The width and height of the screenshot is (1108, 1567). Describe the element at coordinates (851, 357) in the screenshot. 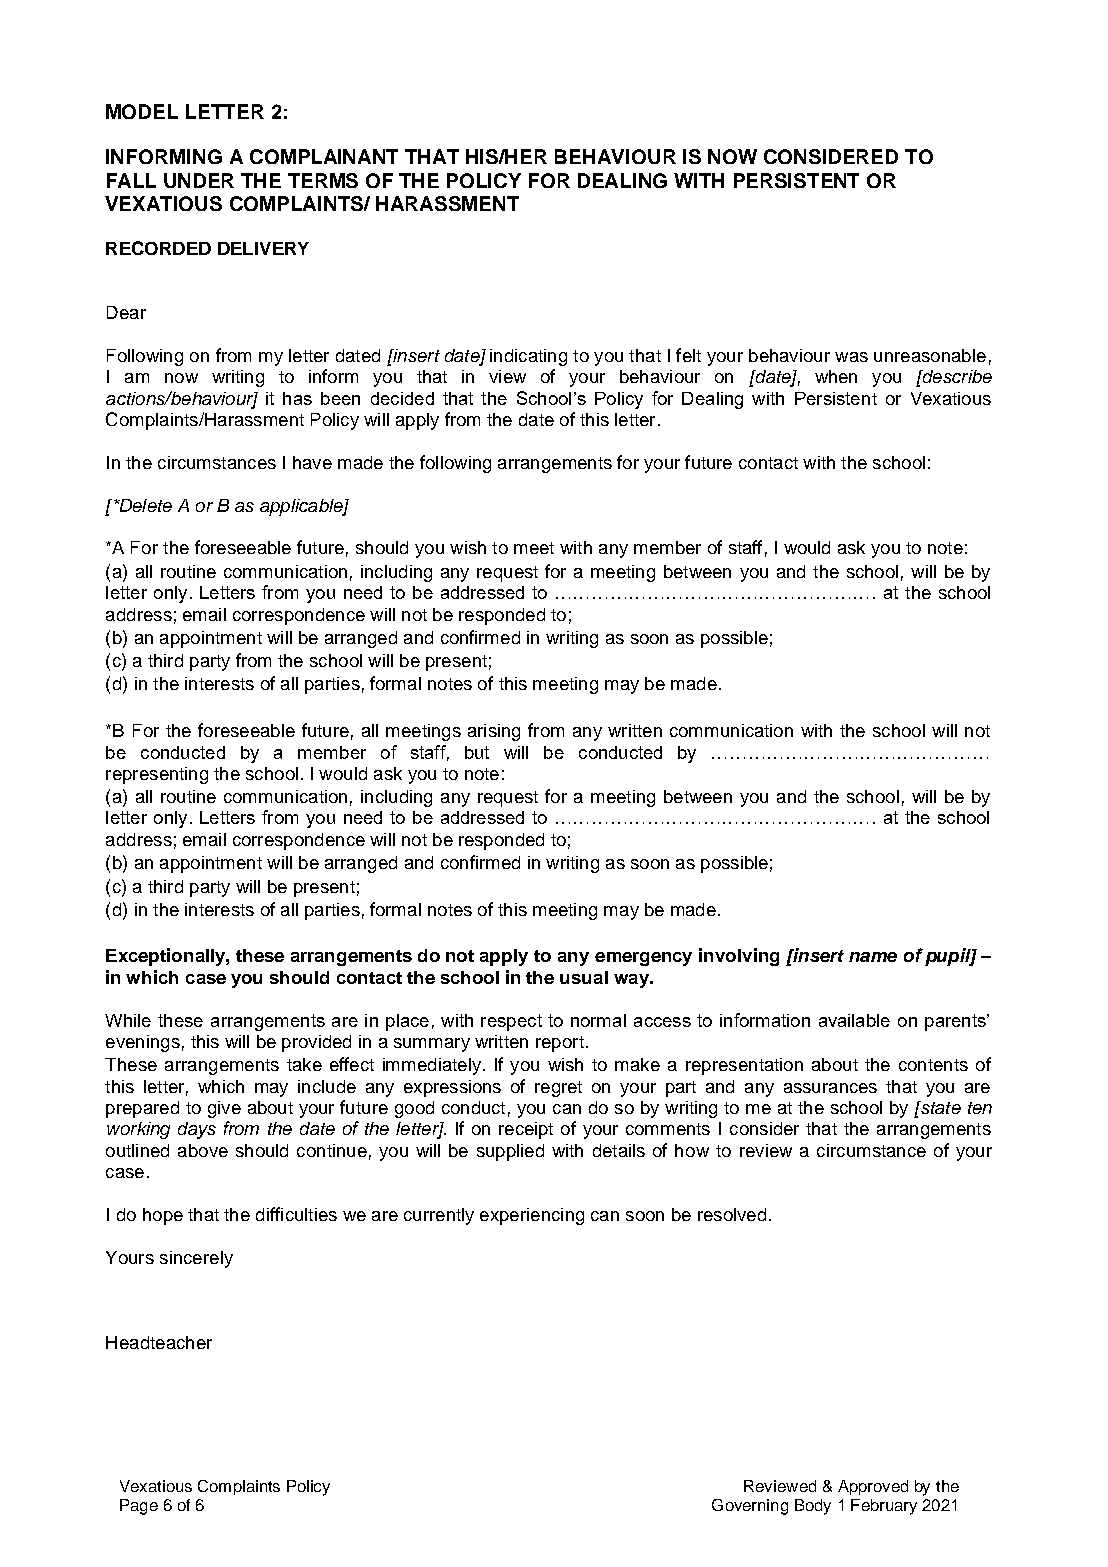

I see `was` at that location.
